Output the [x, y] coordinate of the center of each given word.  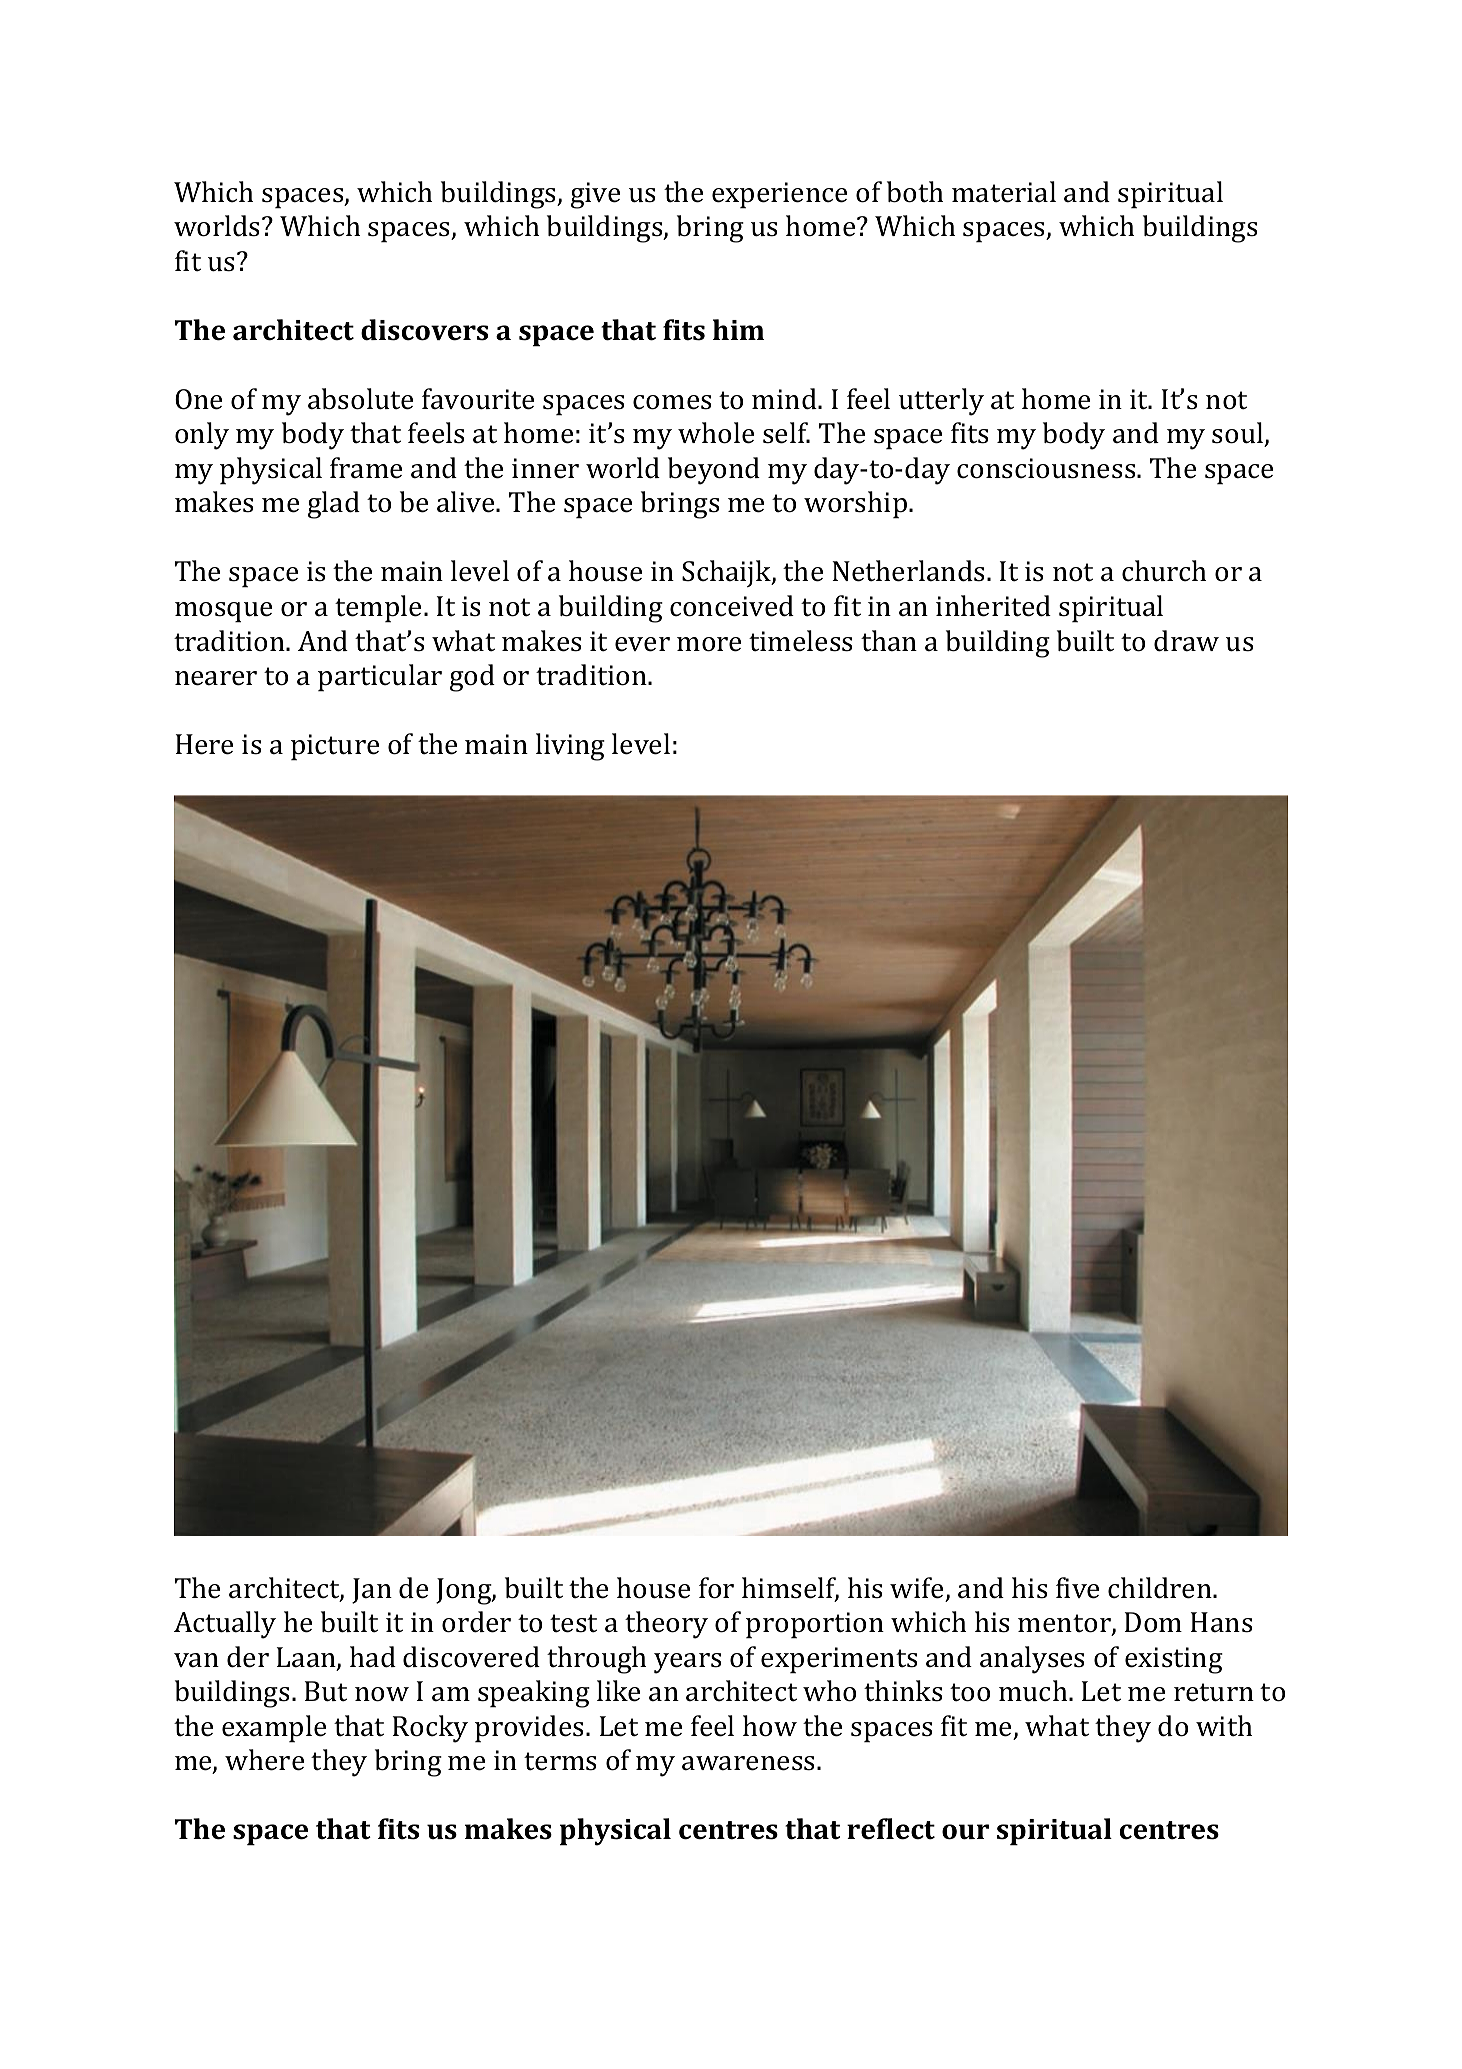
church [1164, 571]
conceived [732, 606]
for [716, 1588]
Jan [372, 1591]
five [1077, 1588]
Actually [225, 1625]
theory [666, 1625]
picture [335, 747]
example [274, 1729]
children [1161, 1588]
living [570, 747]
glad [334, 505]
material [1004, 192]
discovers [424, 330]
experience [779, 195]
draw [1186, 641]
